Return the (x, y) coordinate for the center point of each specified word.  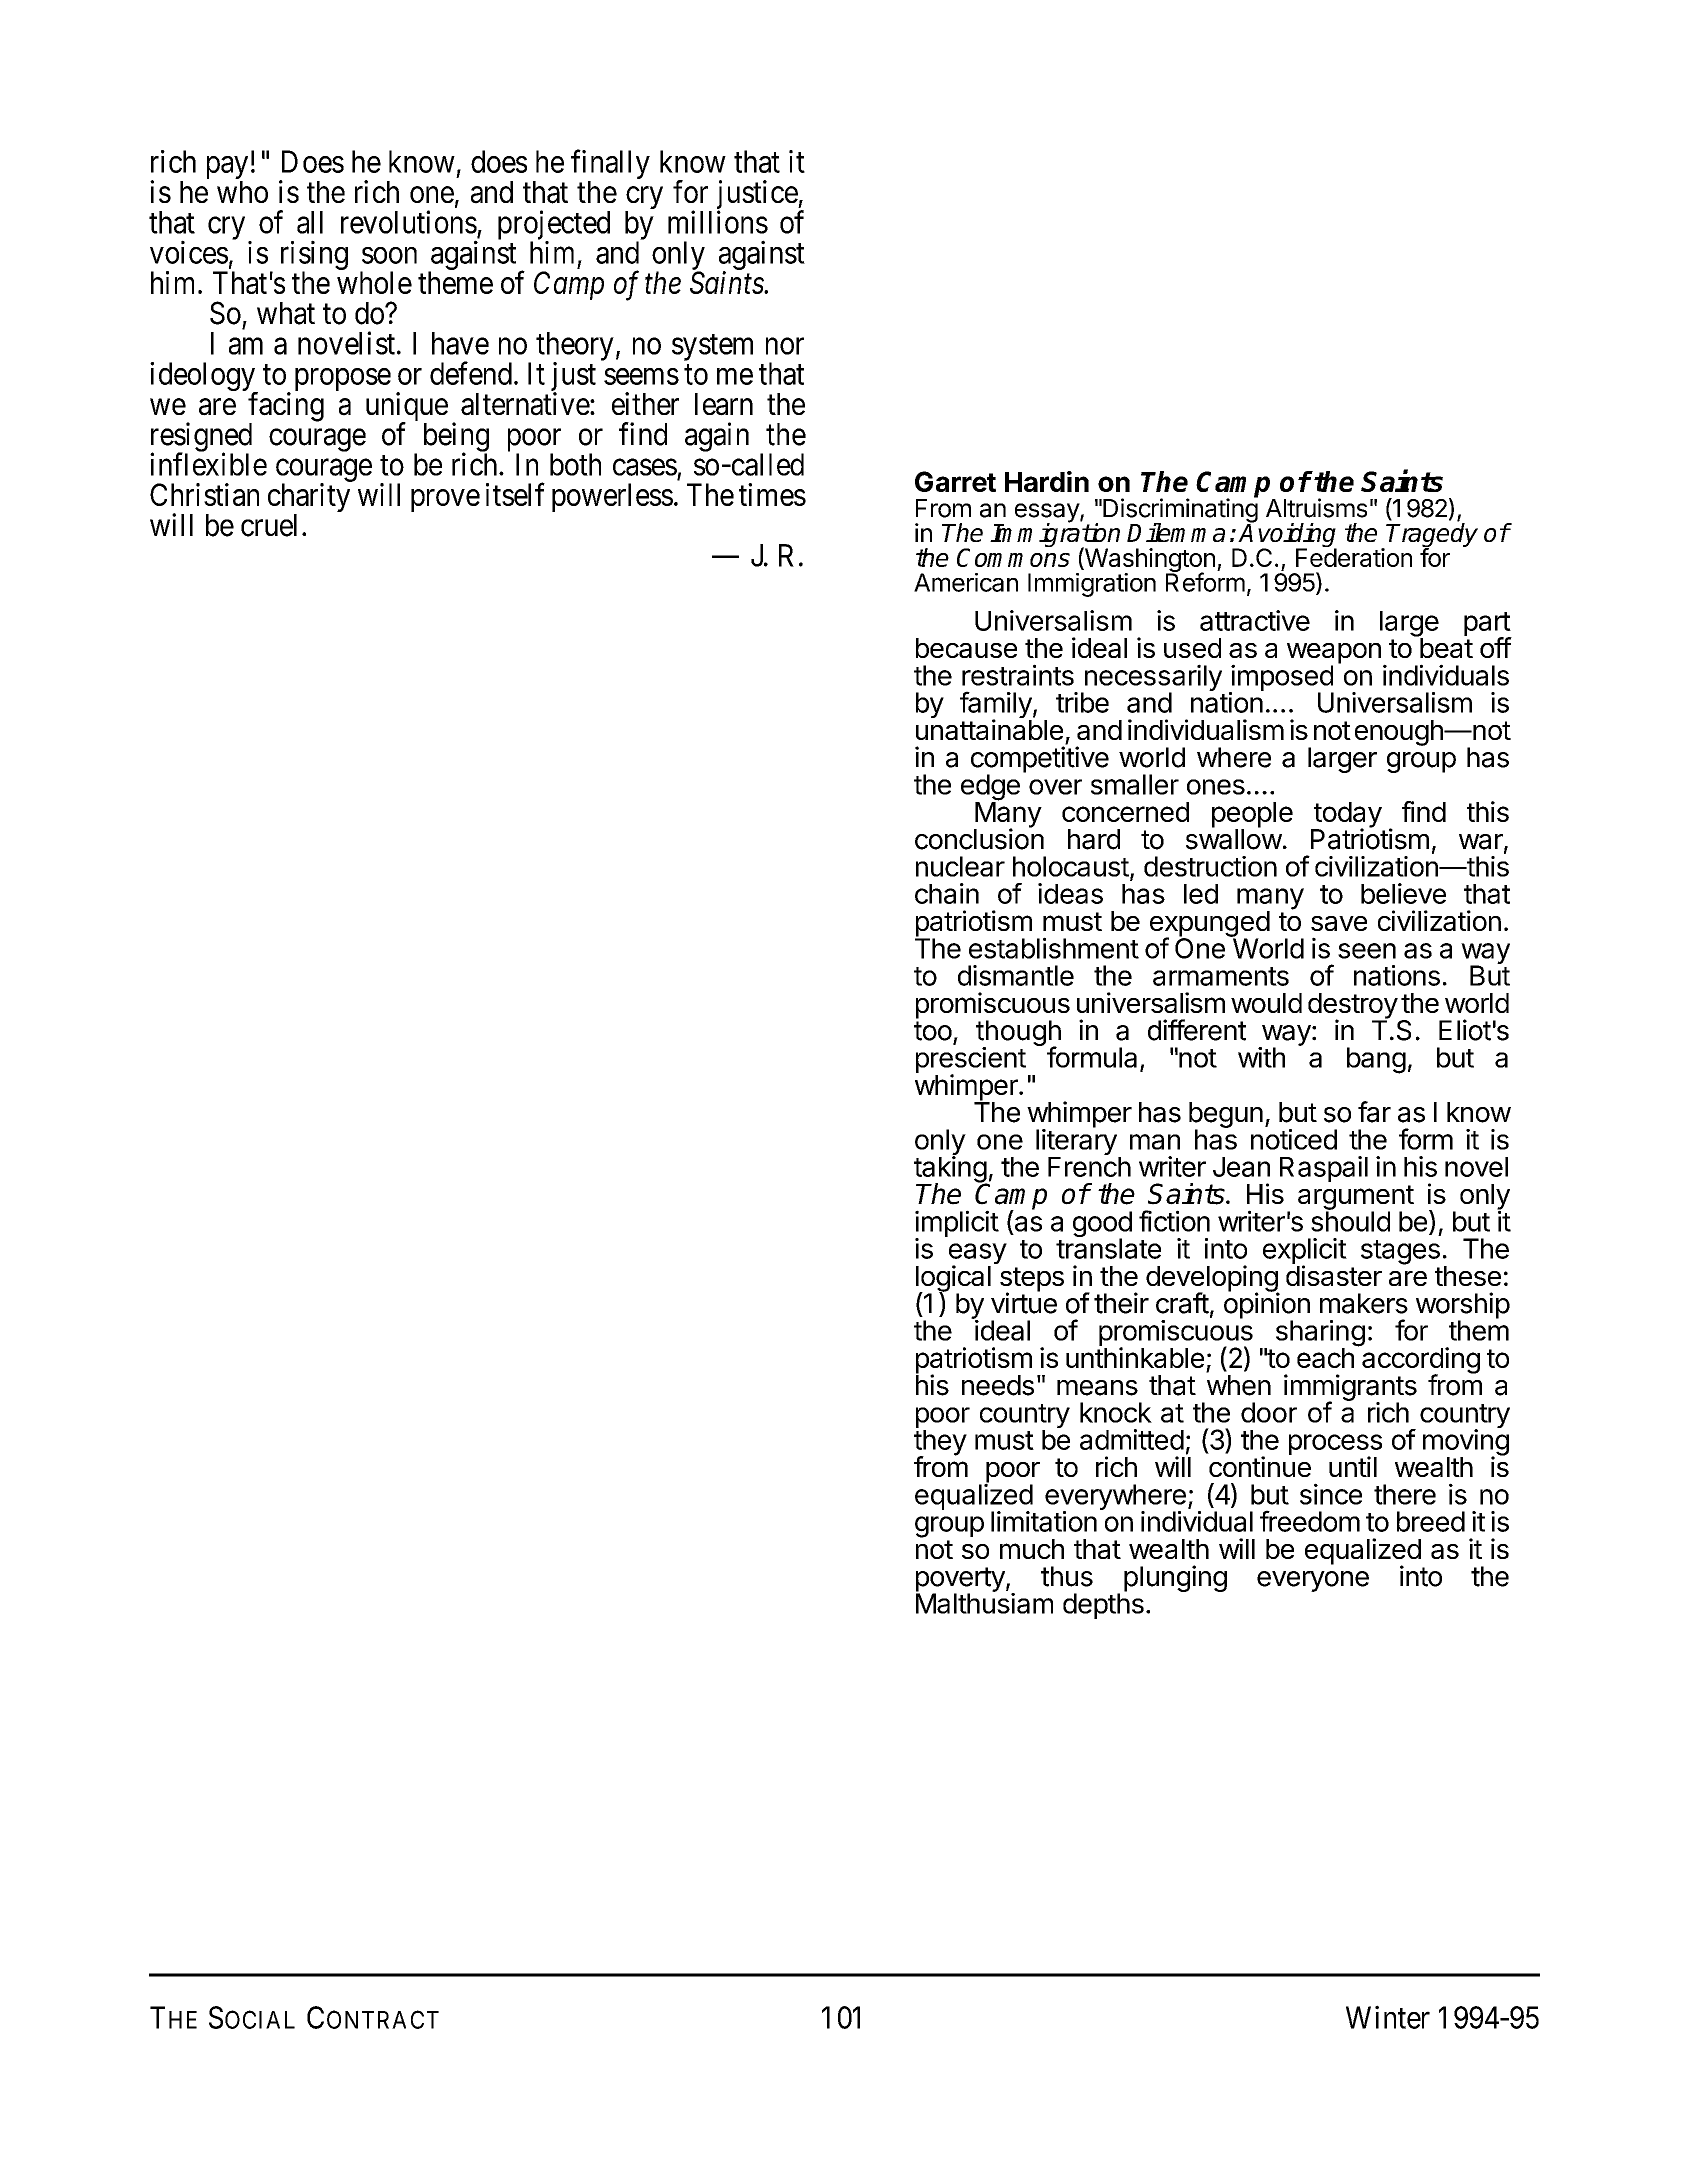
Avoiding (1287, 536)
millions (718, 222)
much (1032, 1549)
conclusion (979, 838)
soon (389, 255)
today (1347, 816)
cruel (269, 525)
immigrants (1350, 1388)
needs (998, 1385)
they (940, 1444)
